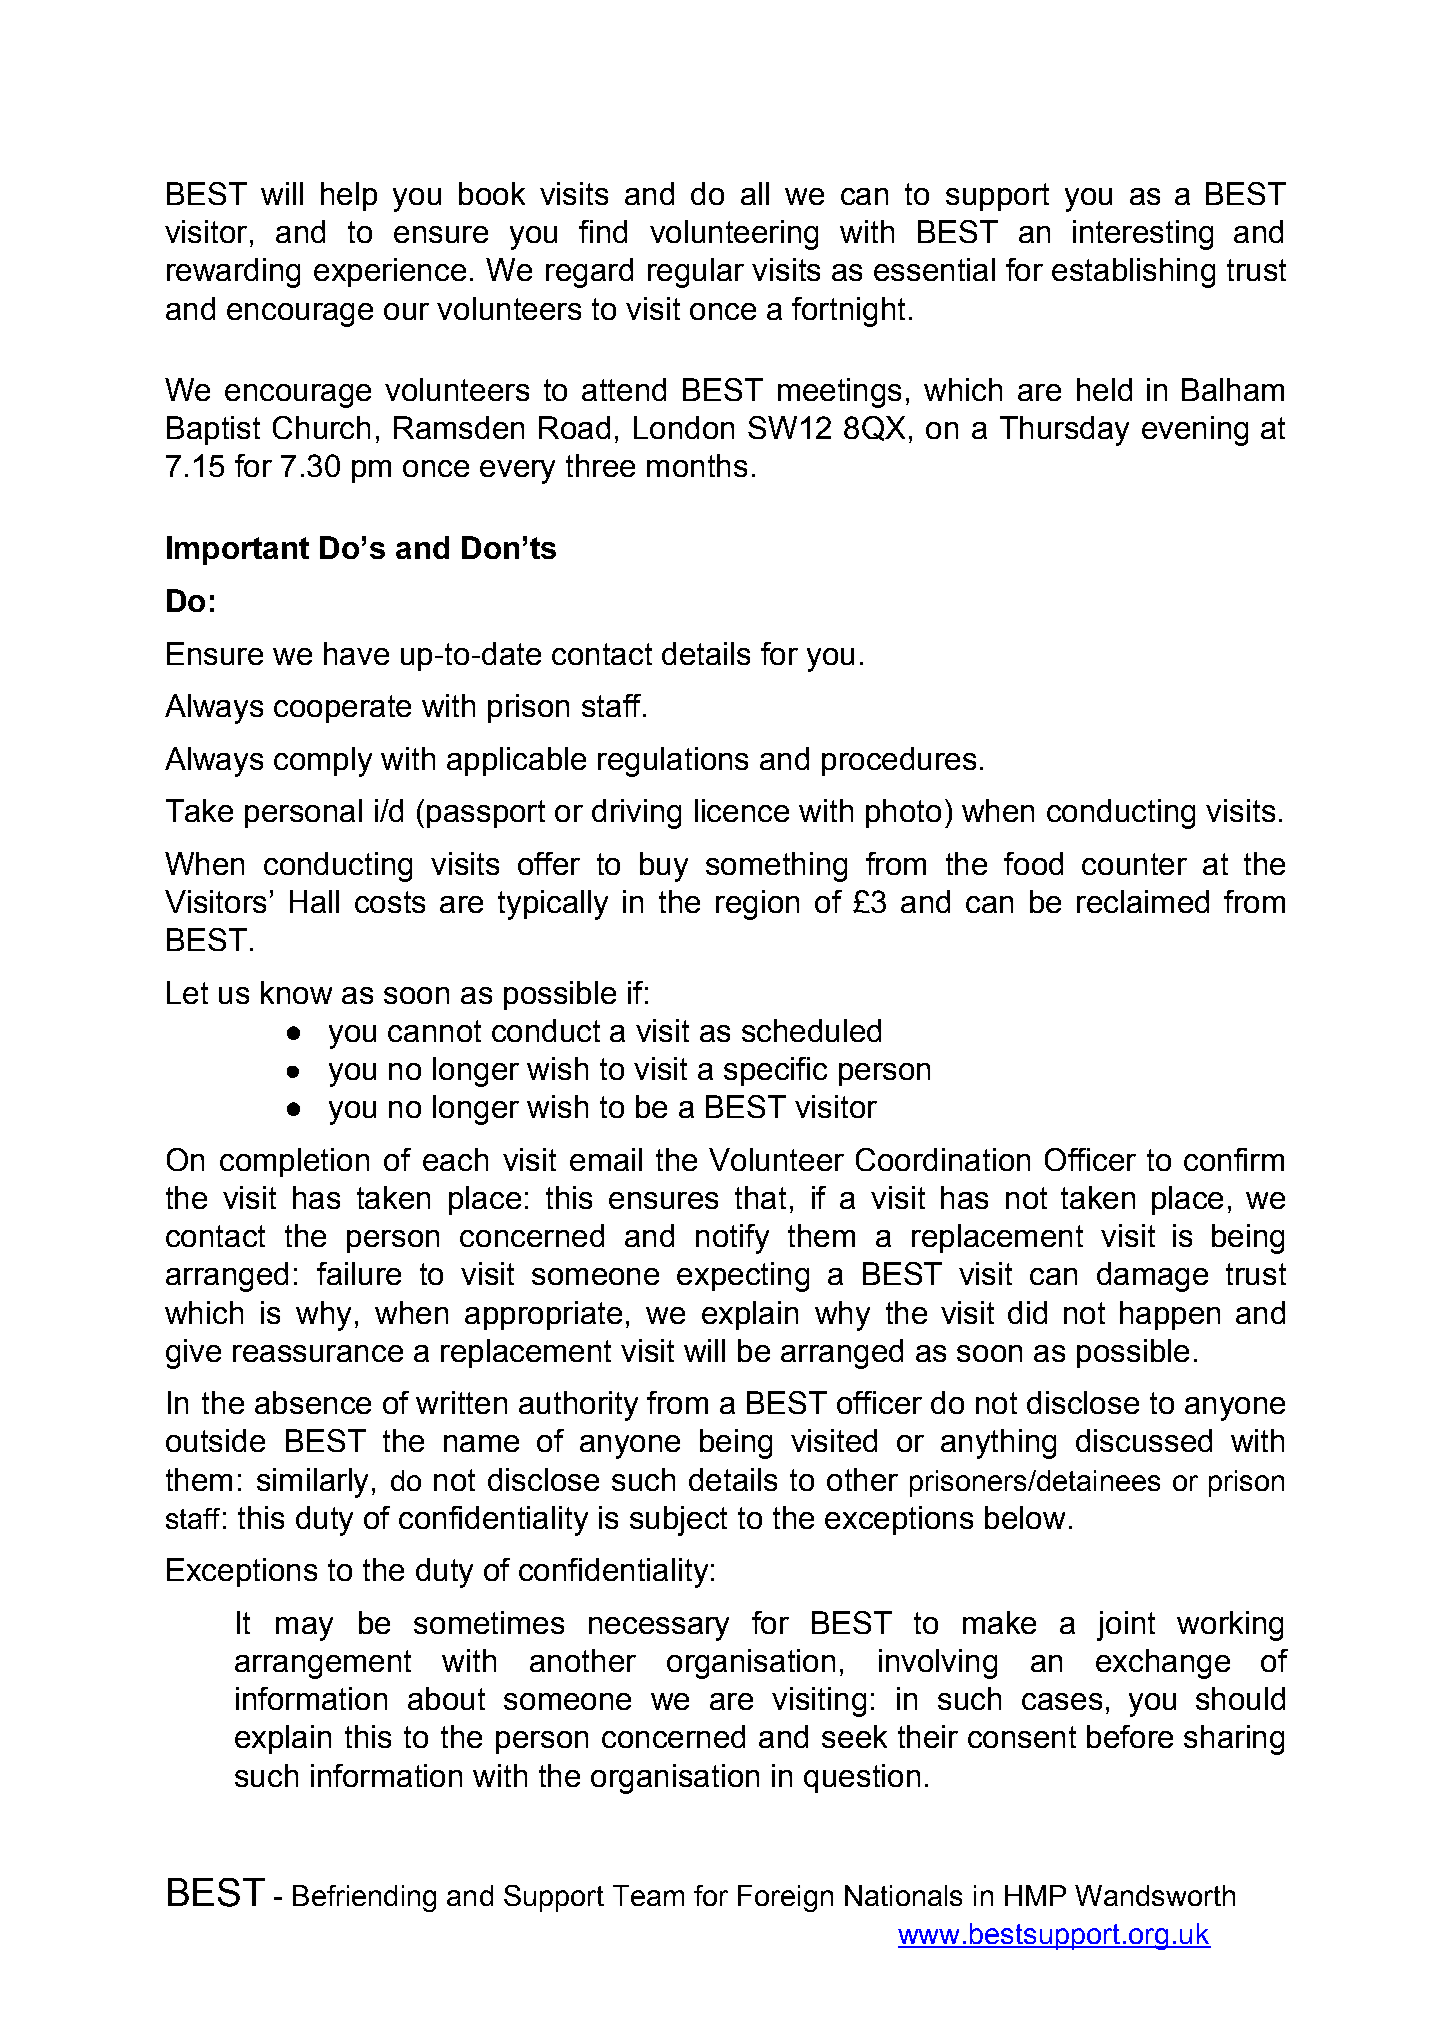 The width and height of the document is (1441, 2039). Describe the element at coordinates (349, 196) in the document. I see `help` at that location.
